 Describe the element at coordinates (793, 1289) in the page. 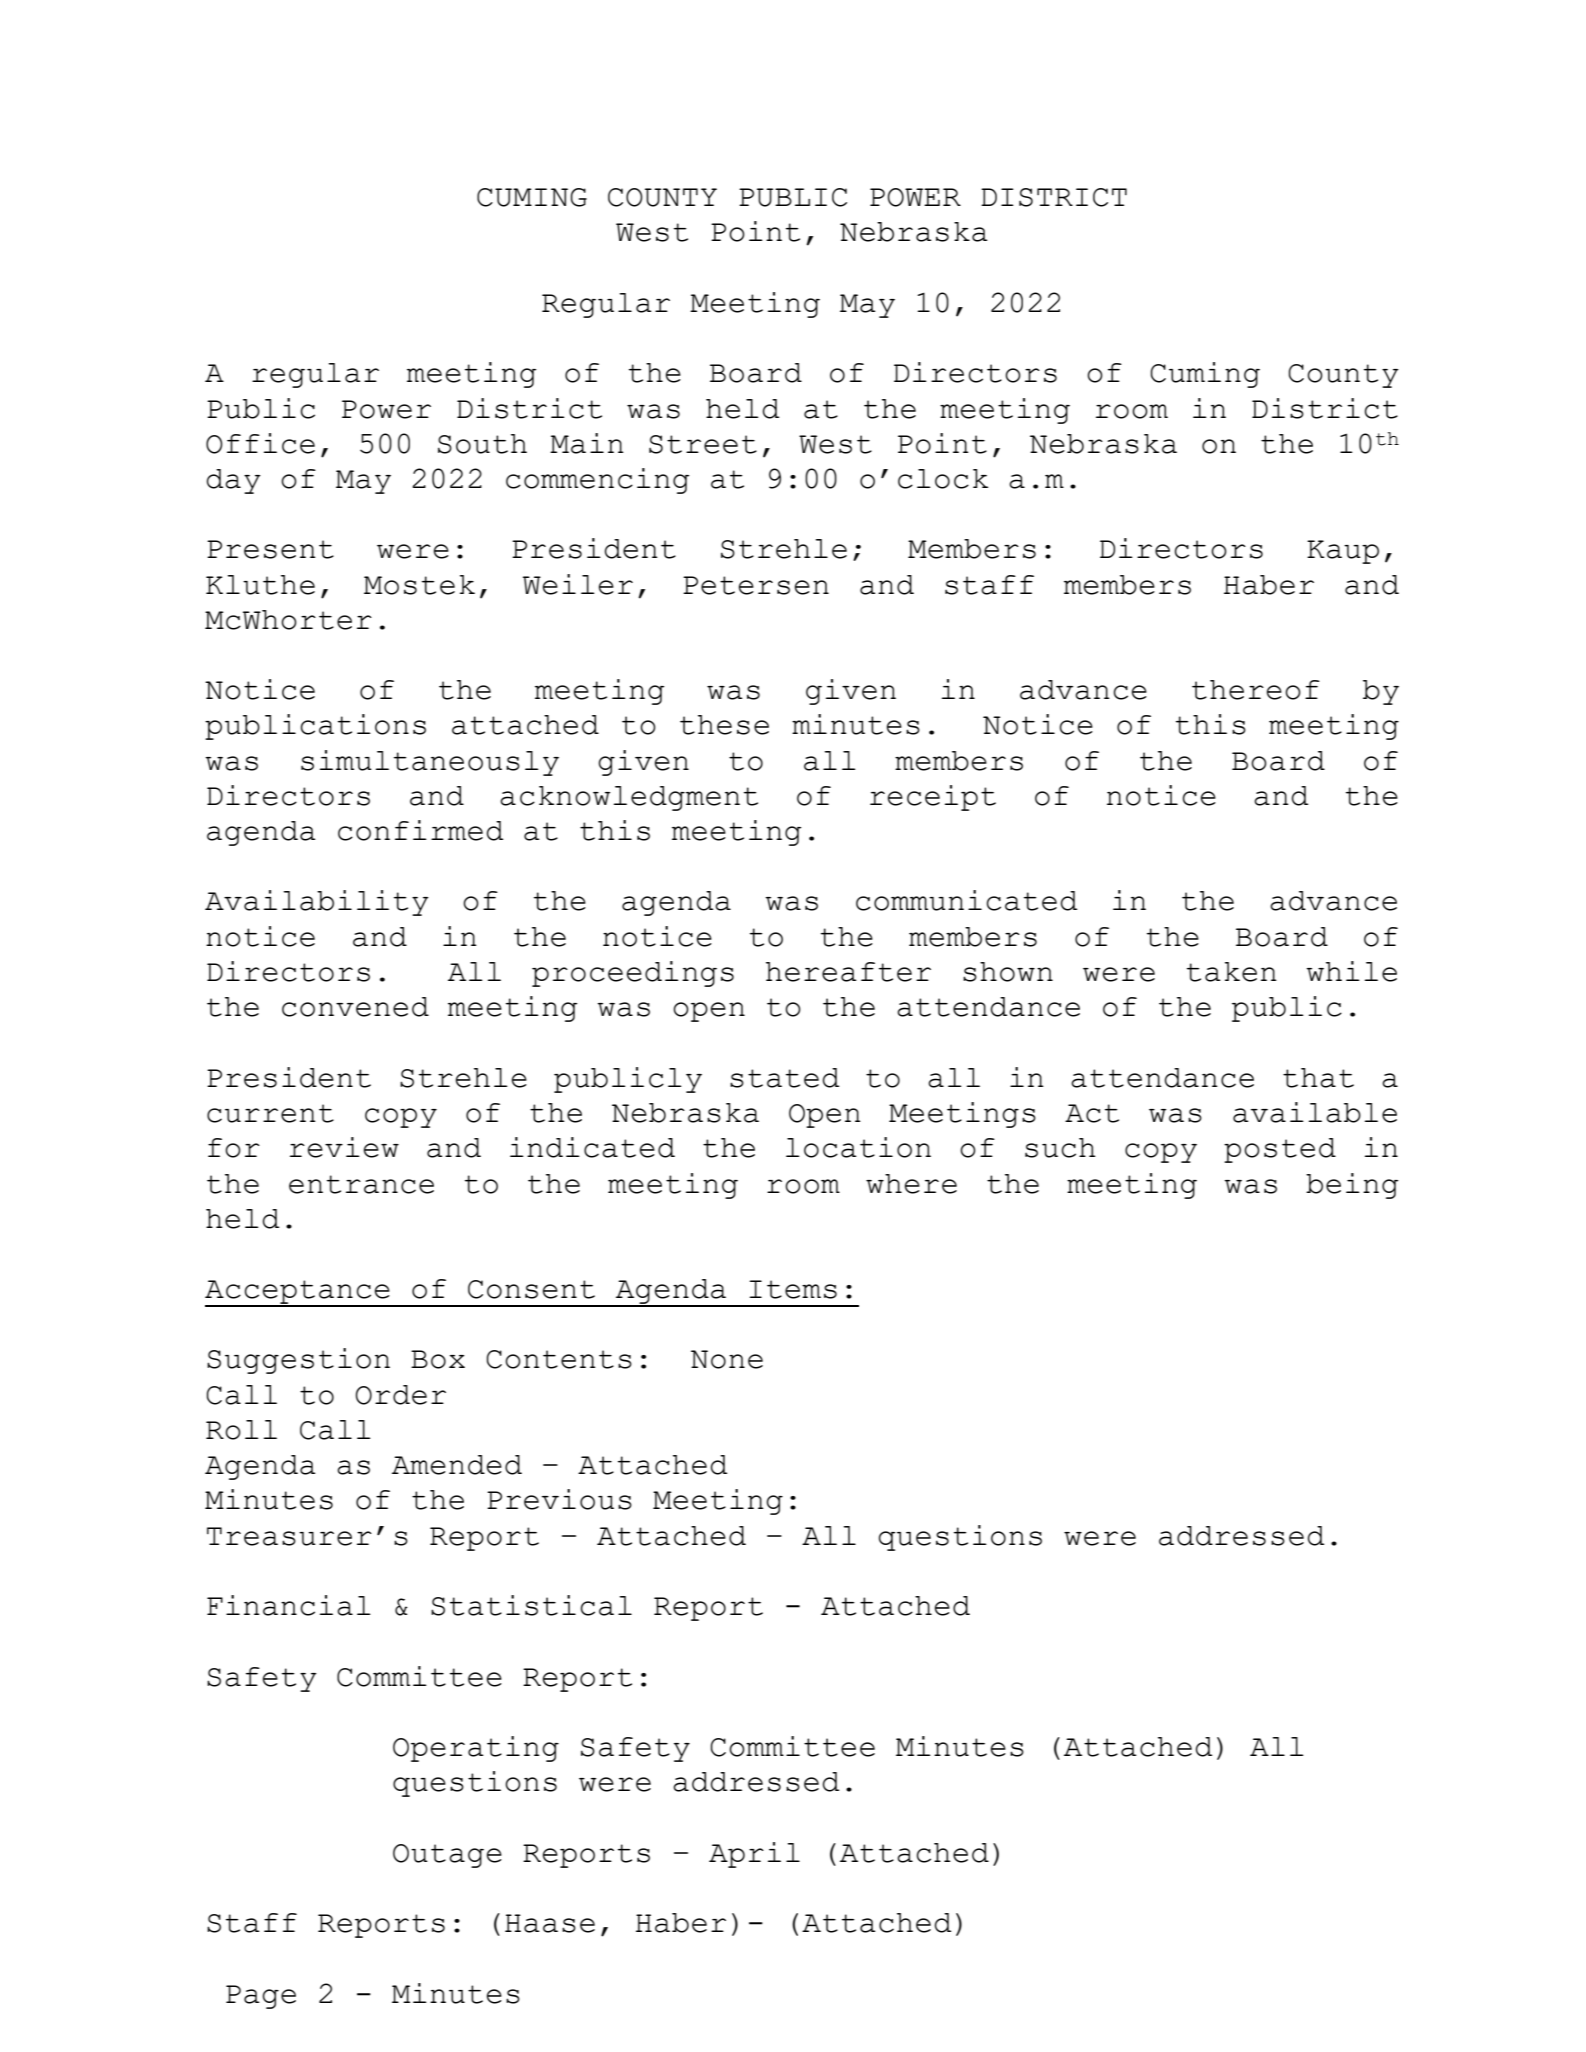

I see `Items` at that location.
